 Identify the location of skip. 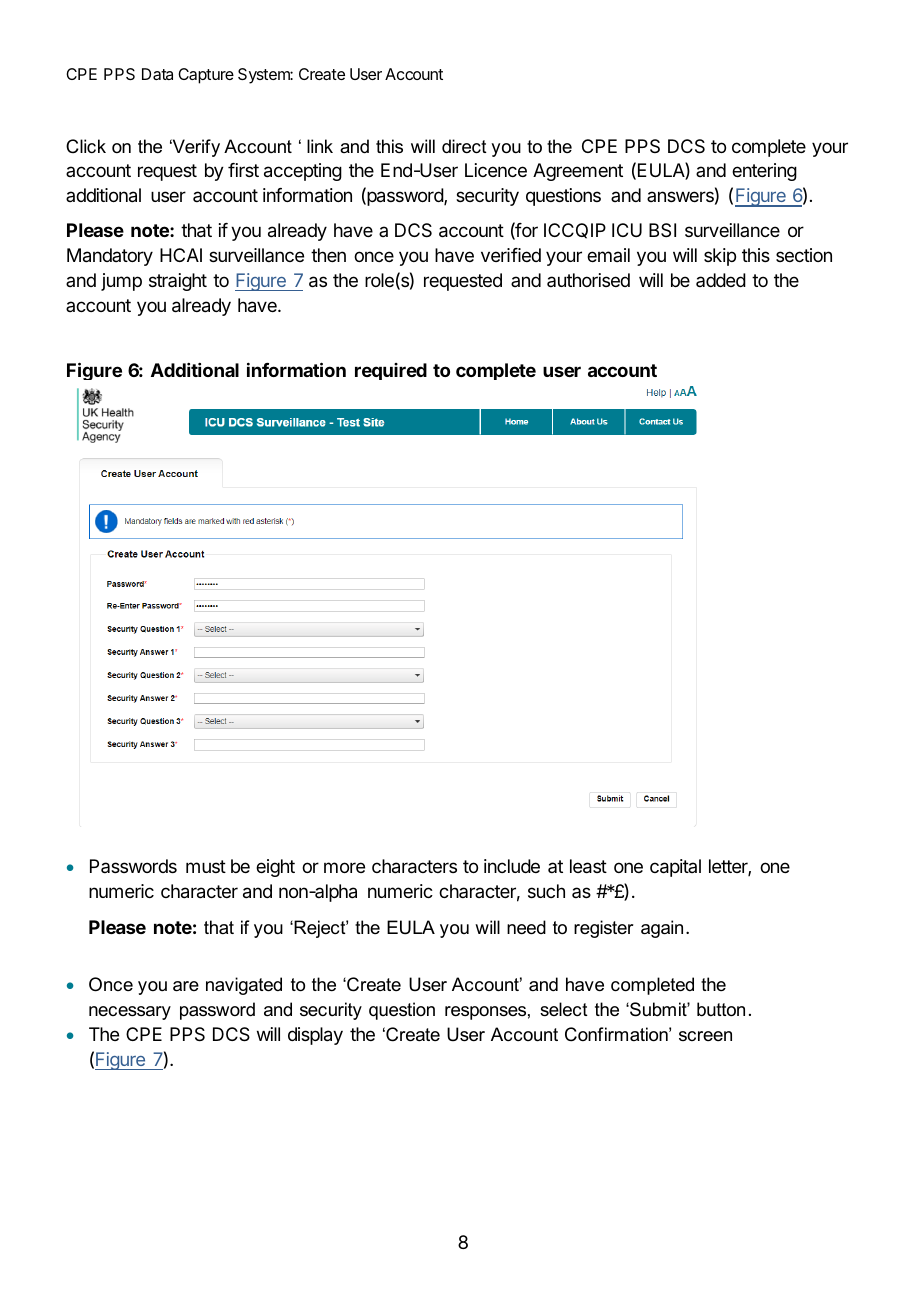
(720, 257).
